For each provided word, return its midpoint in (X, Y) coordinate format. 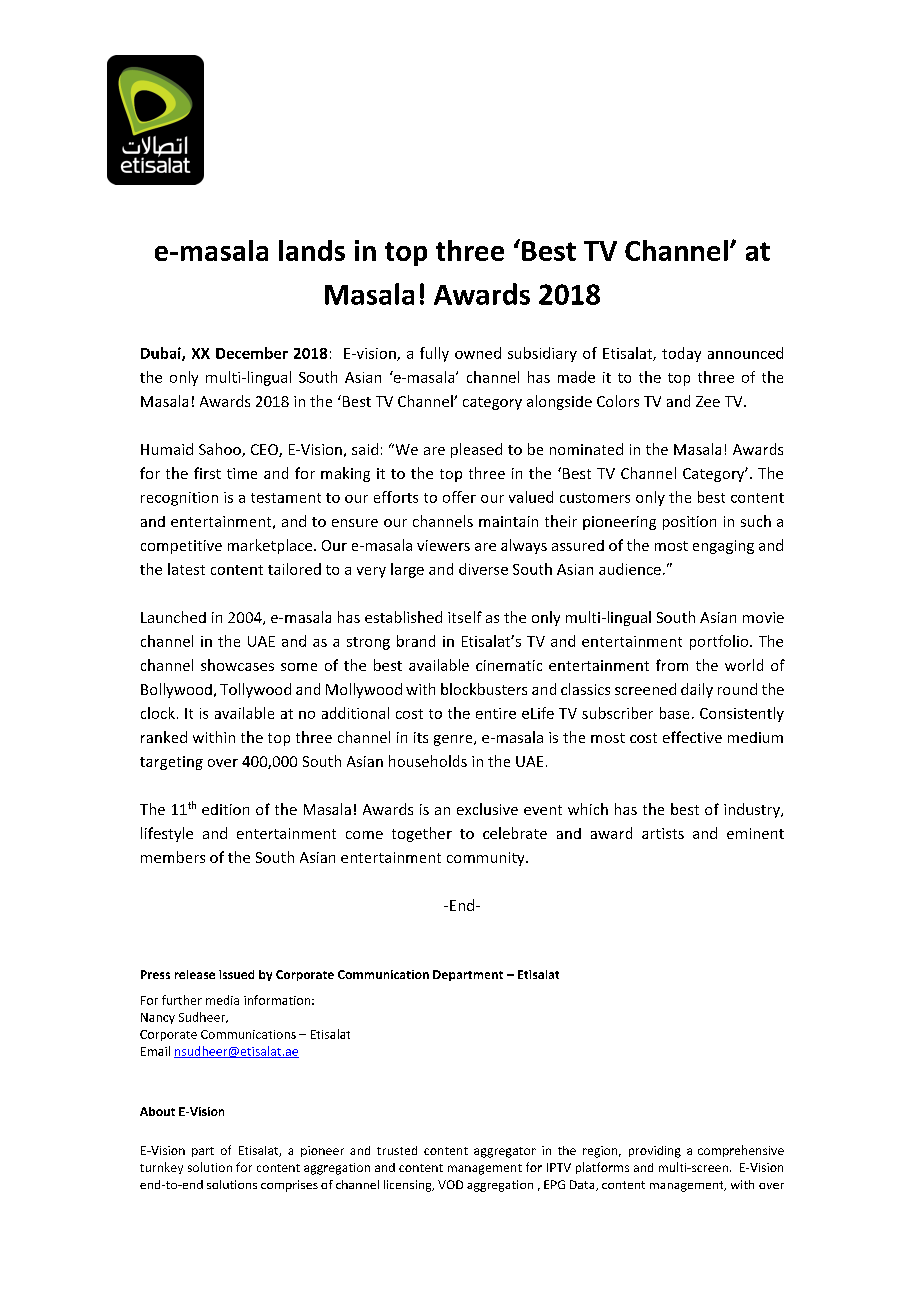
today (681, 354)
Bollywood (176, 690)
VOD (450, 1184)
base (674, 713)
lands (312, 250)
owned (478, 353)
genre (454, 740)
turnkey (161, 1168)
